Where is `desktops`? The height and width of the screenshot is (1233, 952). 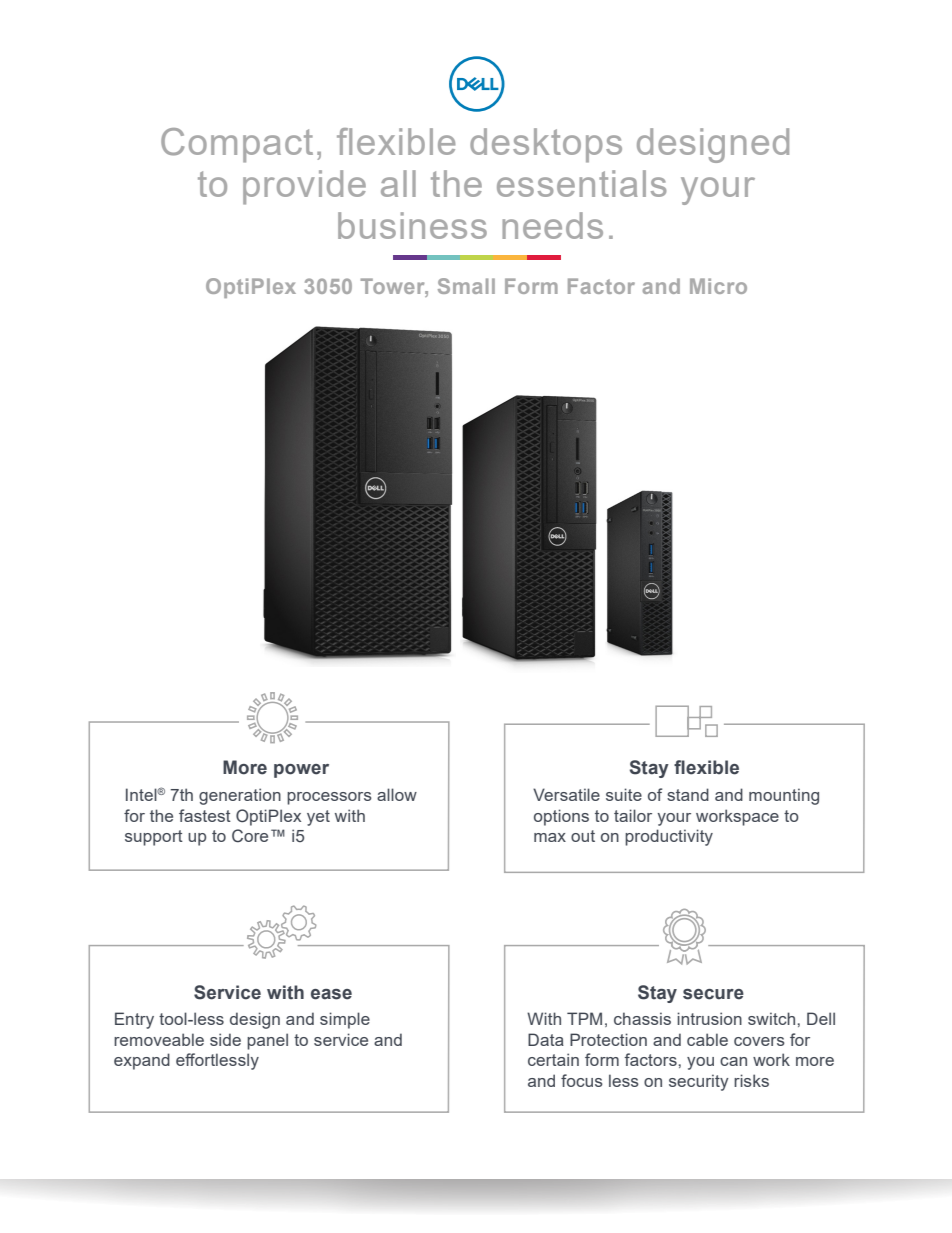 desktops is located at coordinates (546, 145).
